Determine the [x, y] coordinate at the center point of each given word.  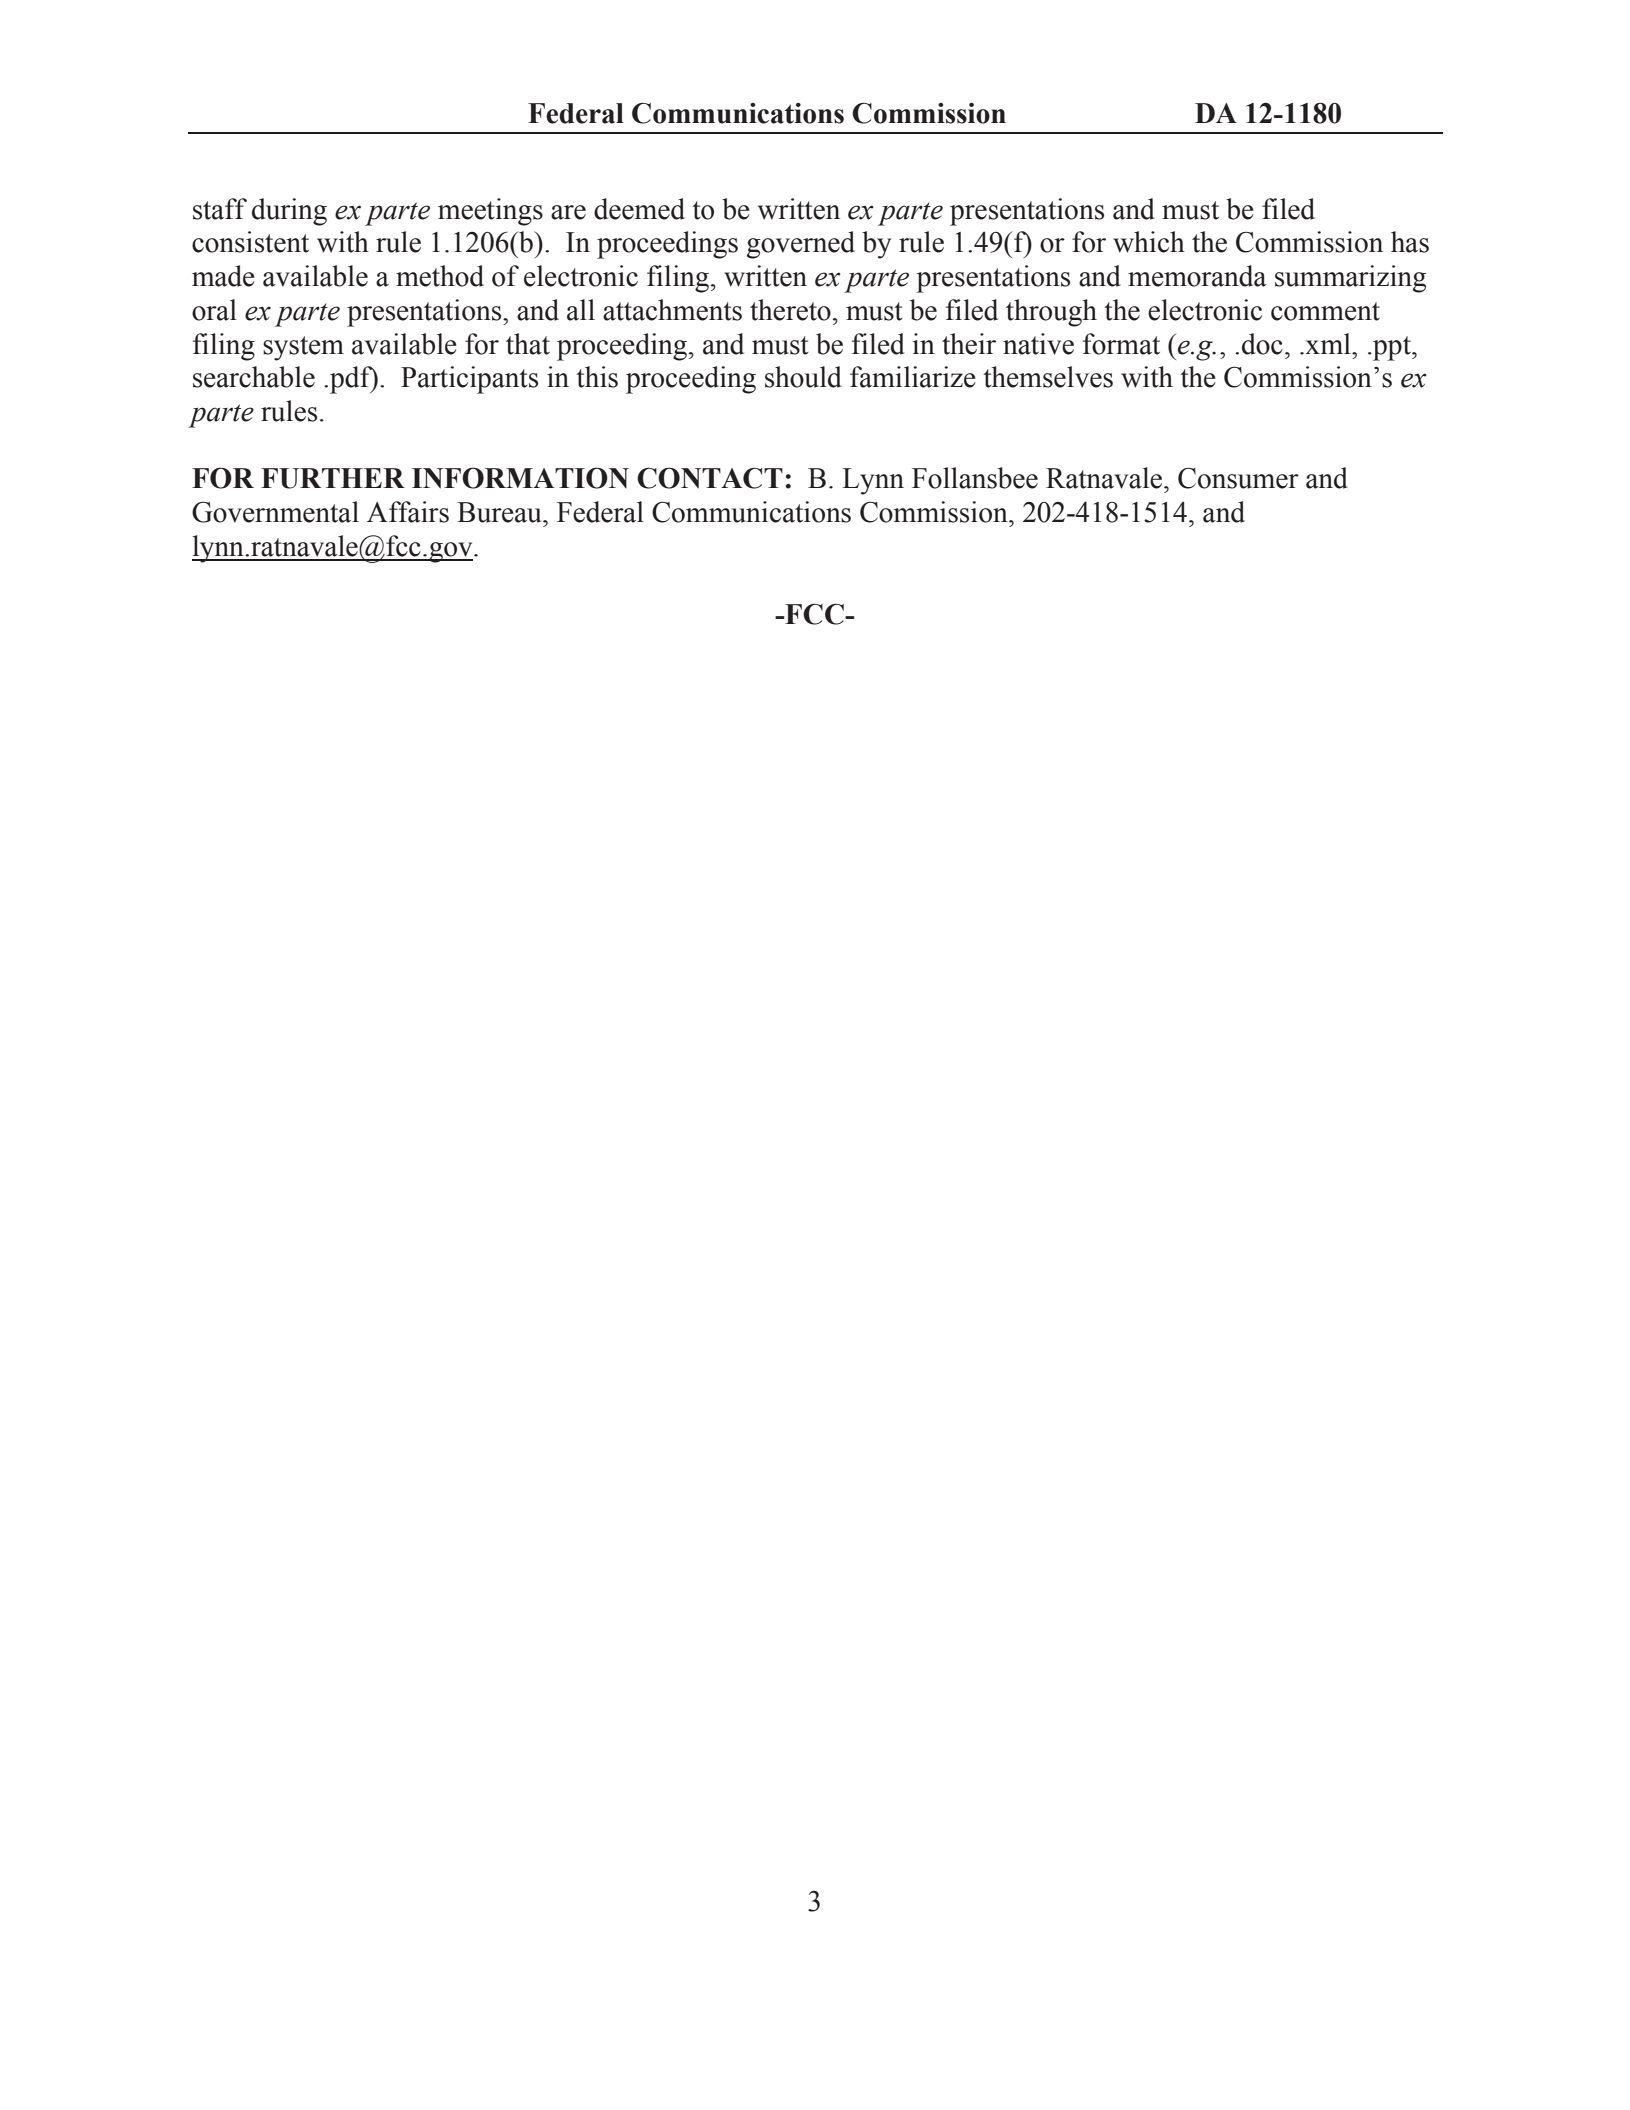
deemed [639, 209]
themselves [1048, 377]
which [1149, 242]
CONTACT [710, 478]
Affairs [408, 512]
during [289, 212]
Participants [469, 380]
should [803, 377]
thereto [790, 310]
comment [1325, 311]
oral [214, 310]
